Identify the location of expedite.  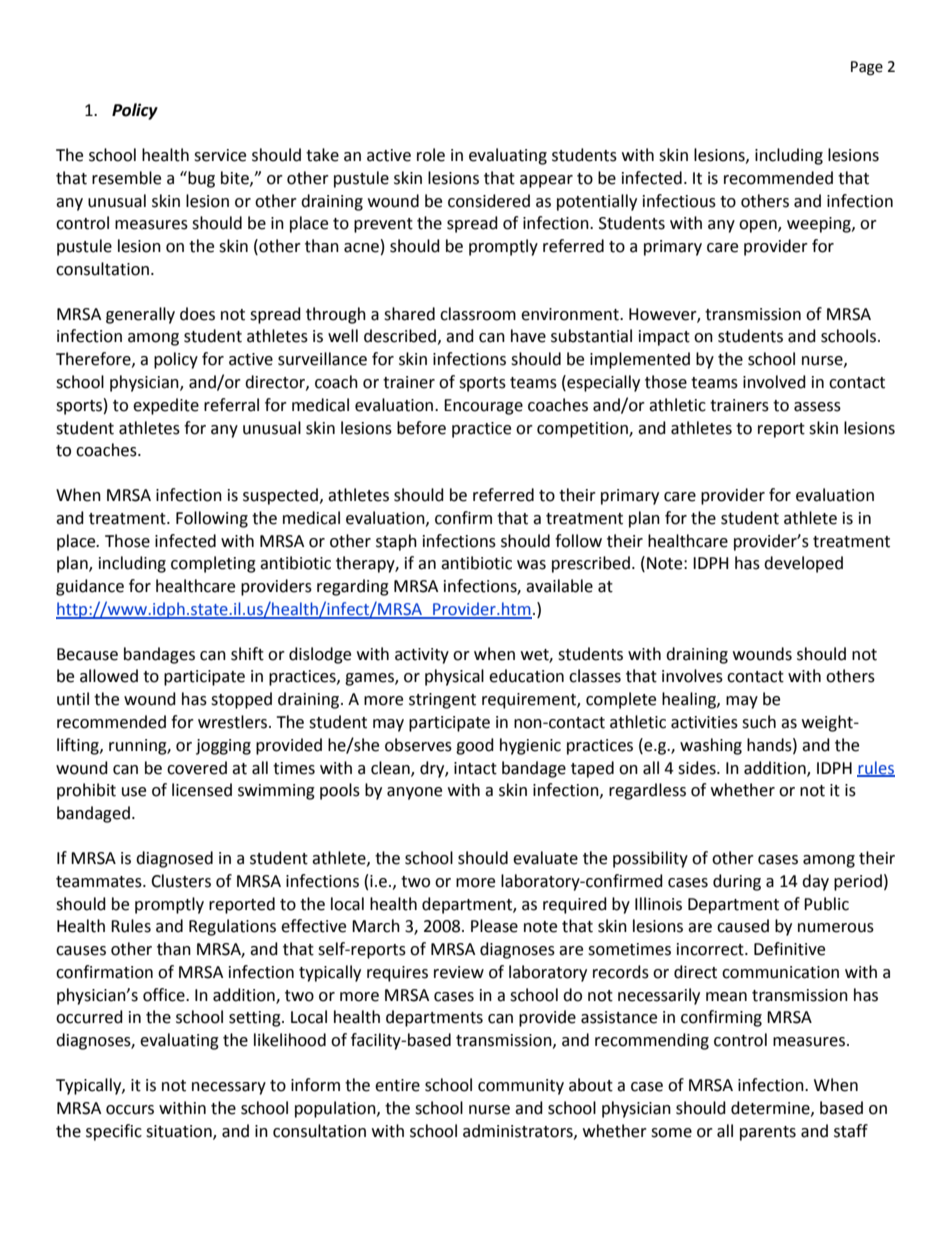
(166, 406).
